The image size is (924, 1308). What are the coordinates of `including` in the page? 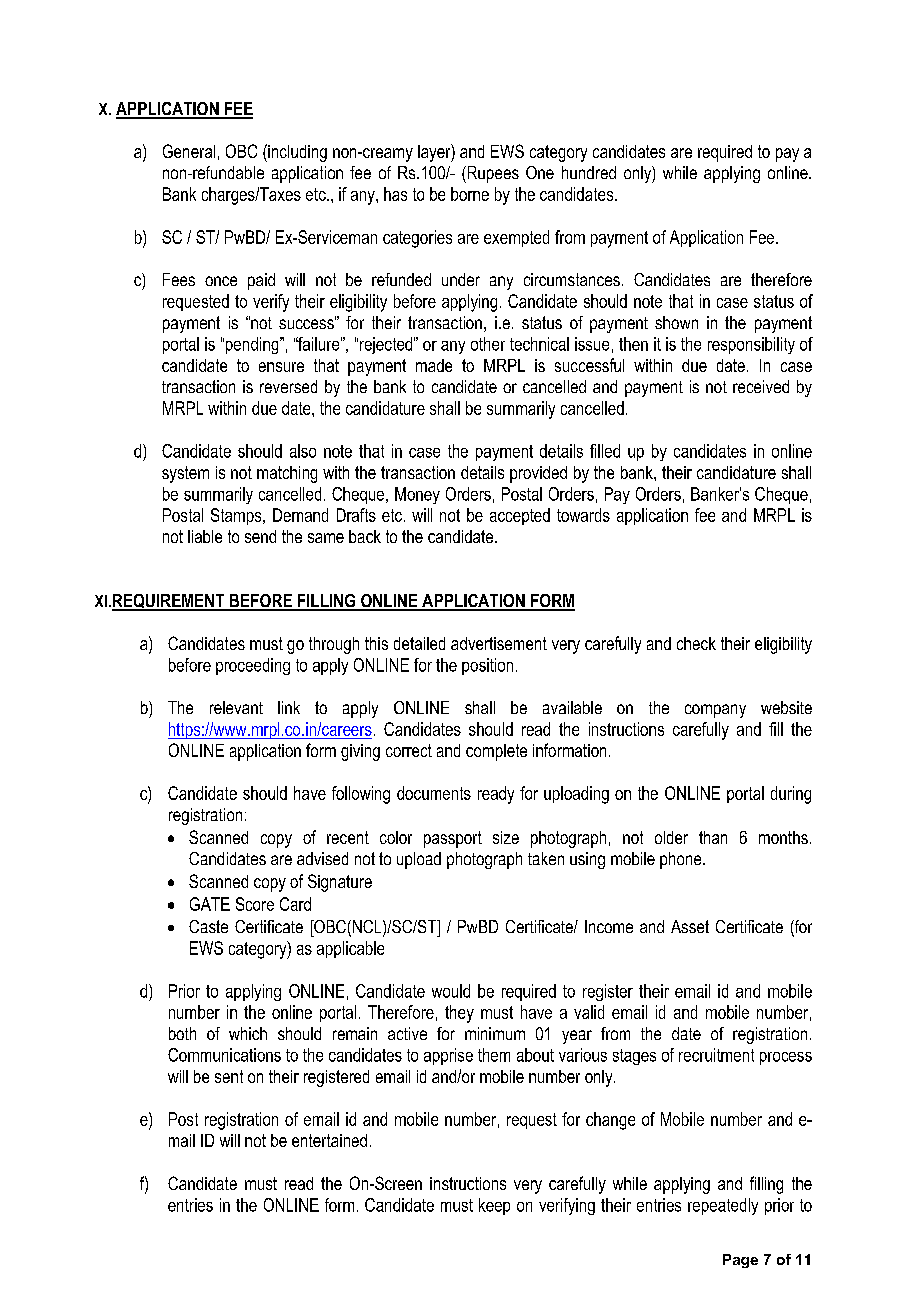 It's located at (296, 153).
